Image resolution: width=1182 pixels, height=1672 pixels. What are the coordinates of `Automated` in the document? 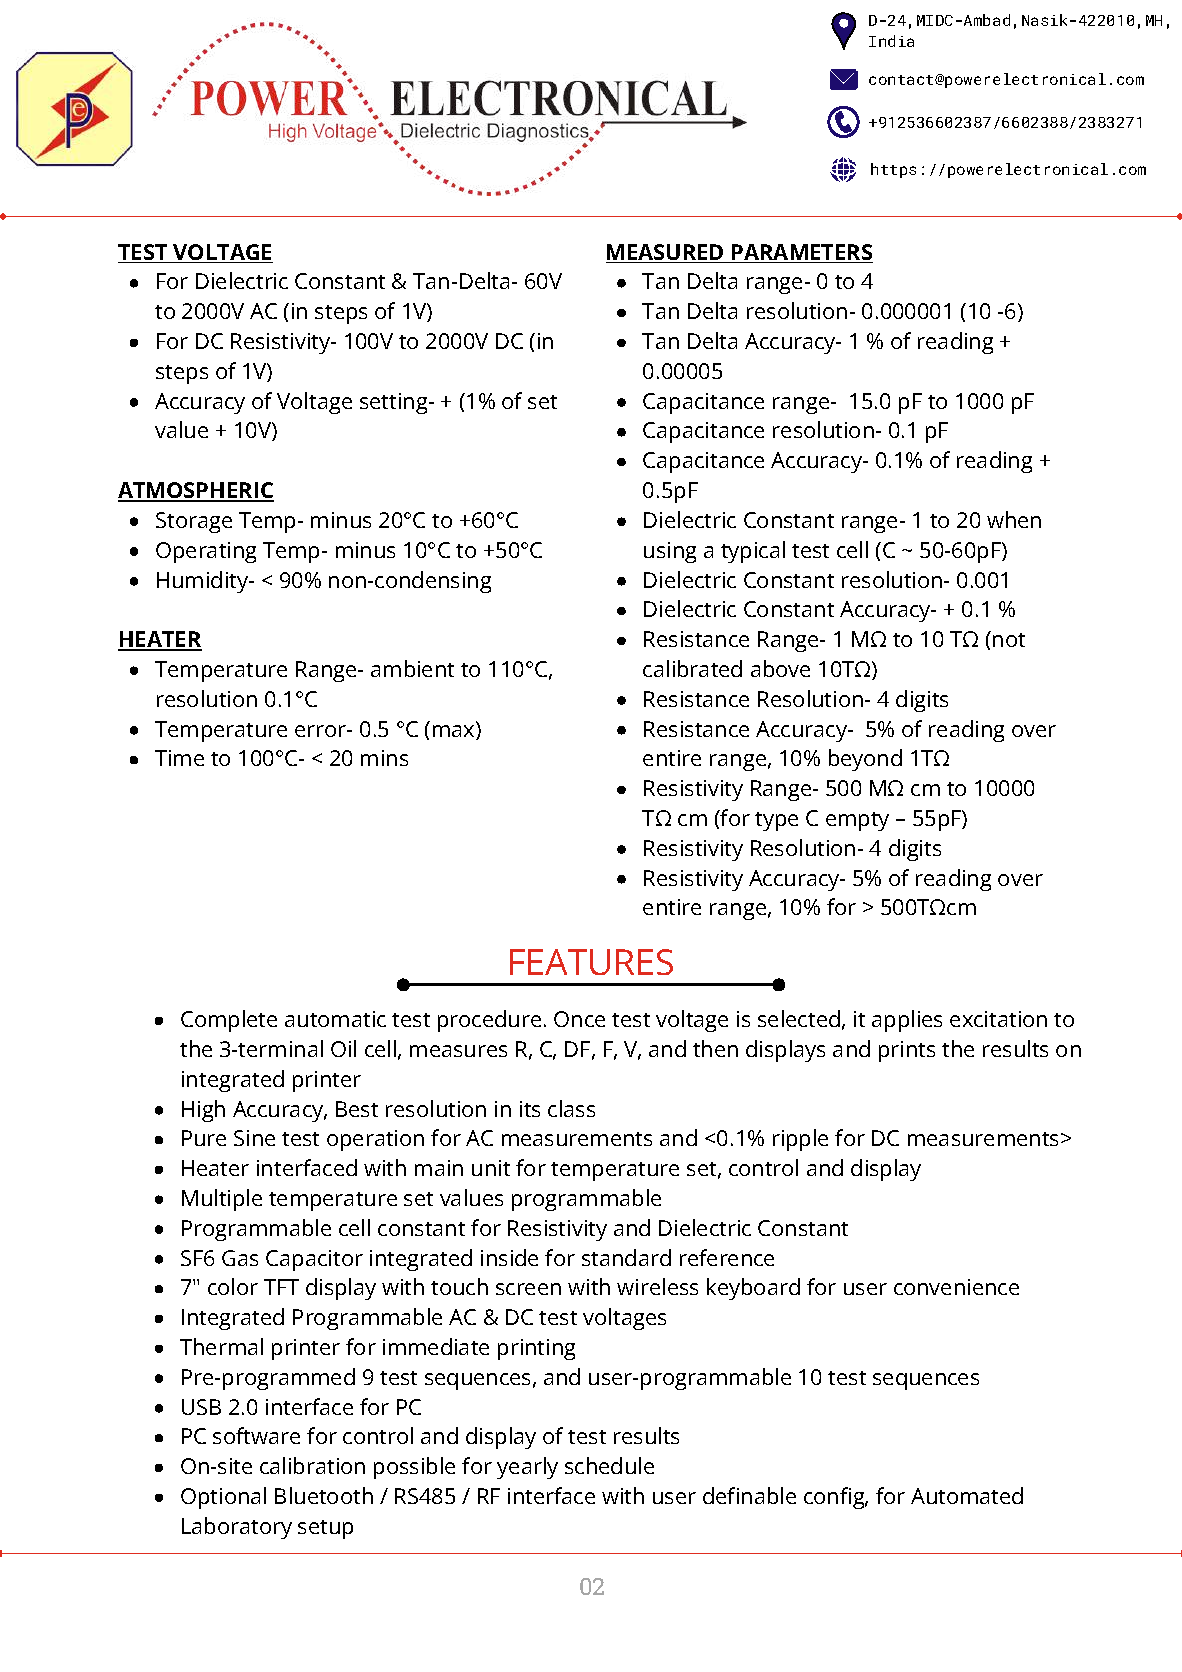 It's located at (967, 1495).
